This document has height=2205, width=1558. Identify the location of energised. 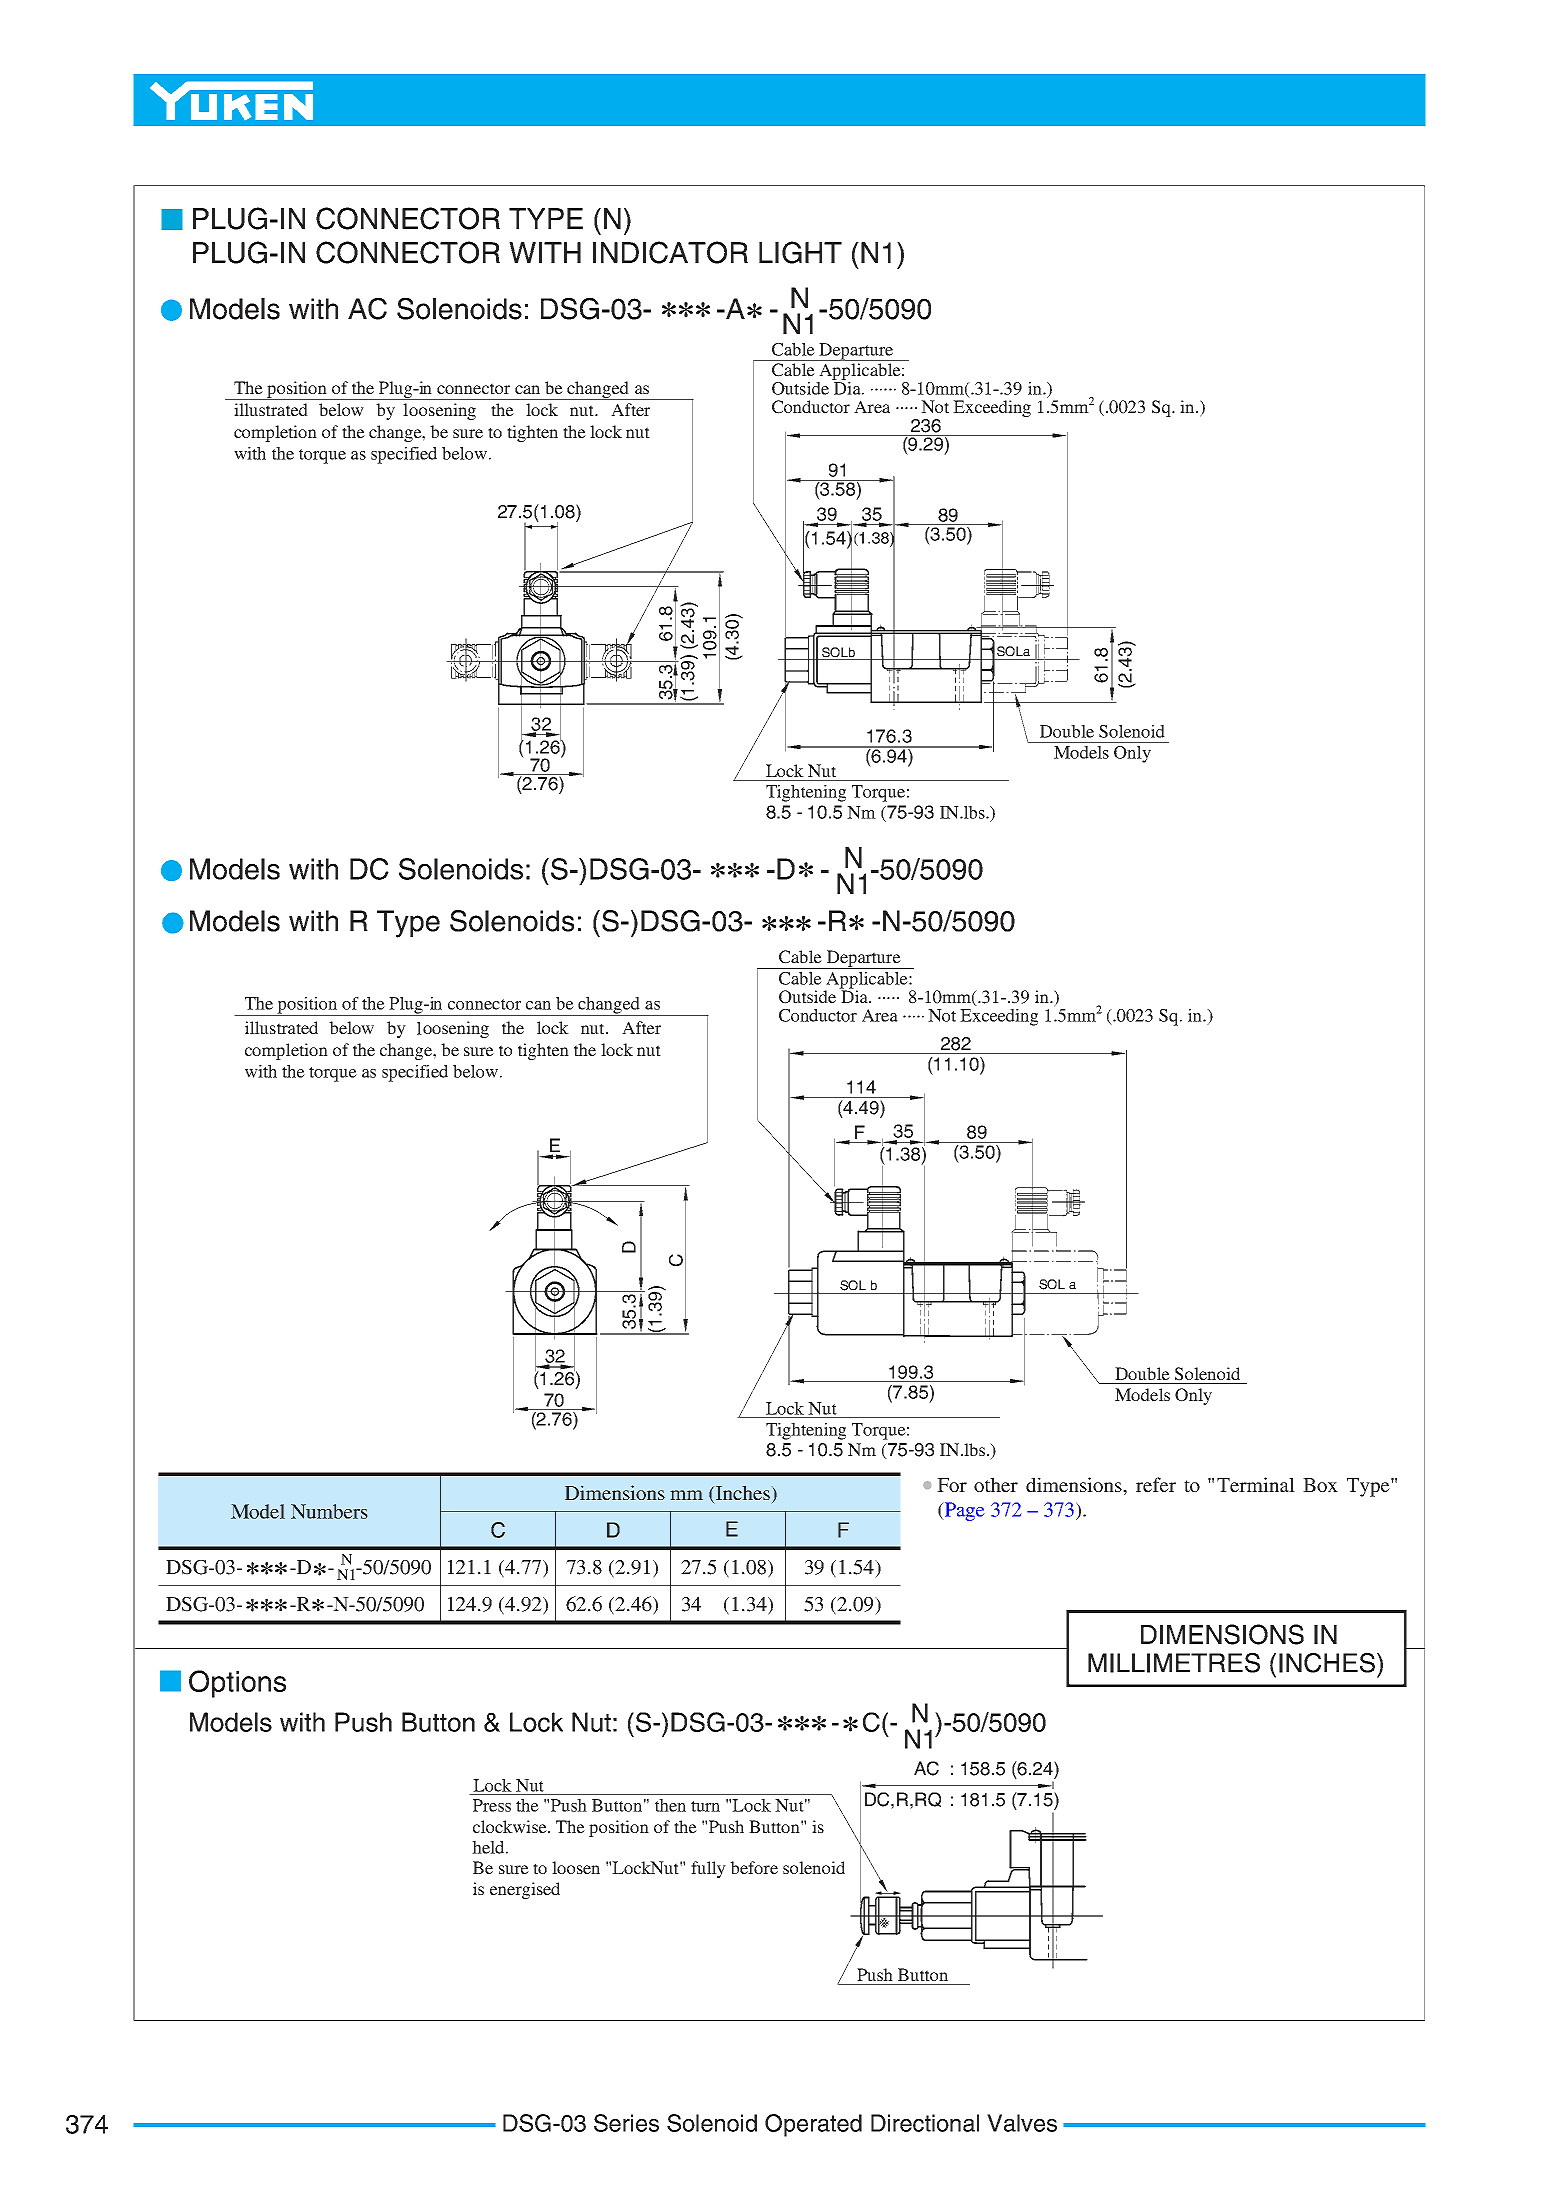
(525, 1890).
